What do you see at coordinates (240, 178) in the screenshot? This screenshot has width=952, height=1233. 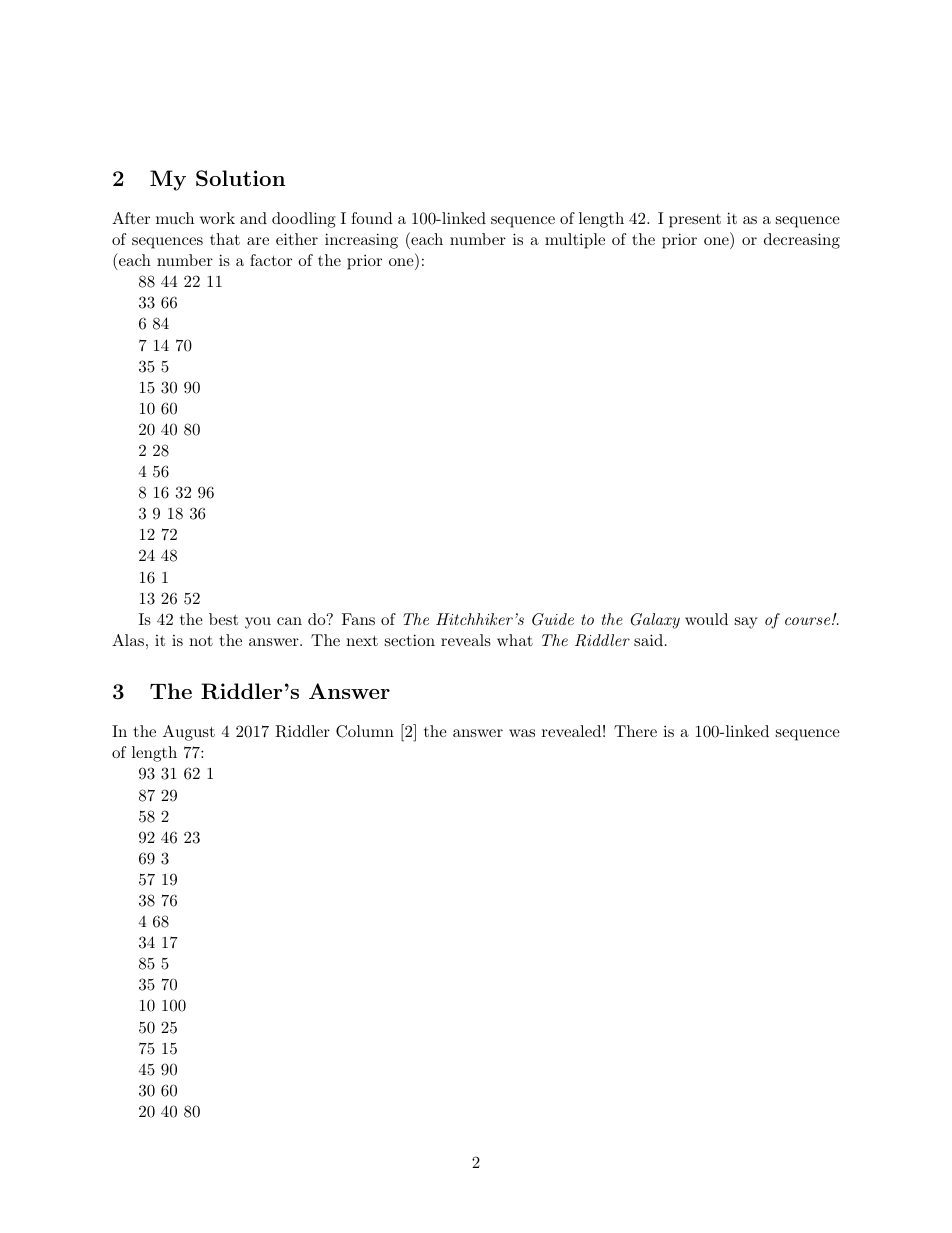 I see `Solution` at bounding box center [240, 178].
